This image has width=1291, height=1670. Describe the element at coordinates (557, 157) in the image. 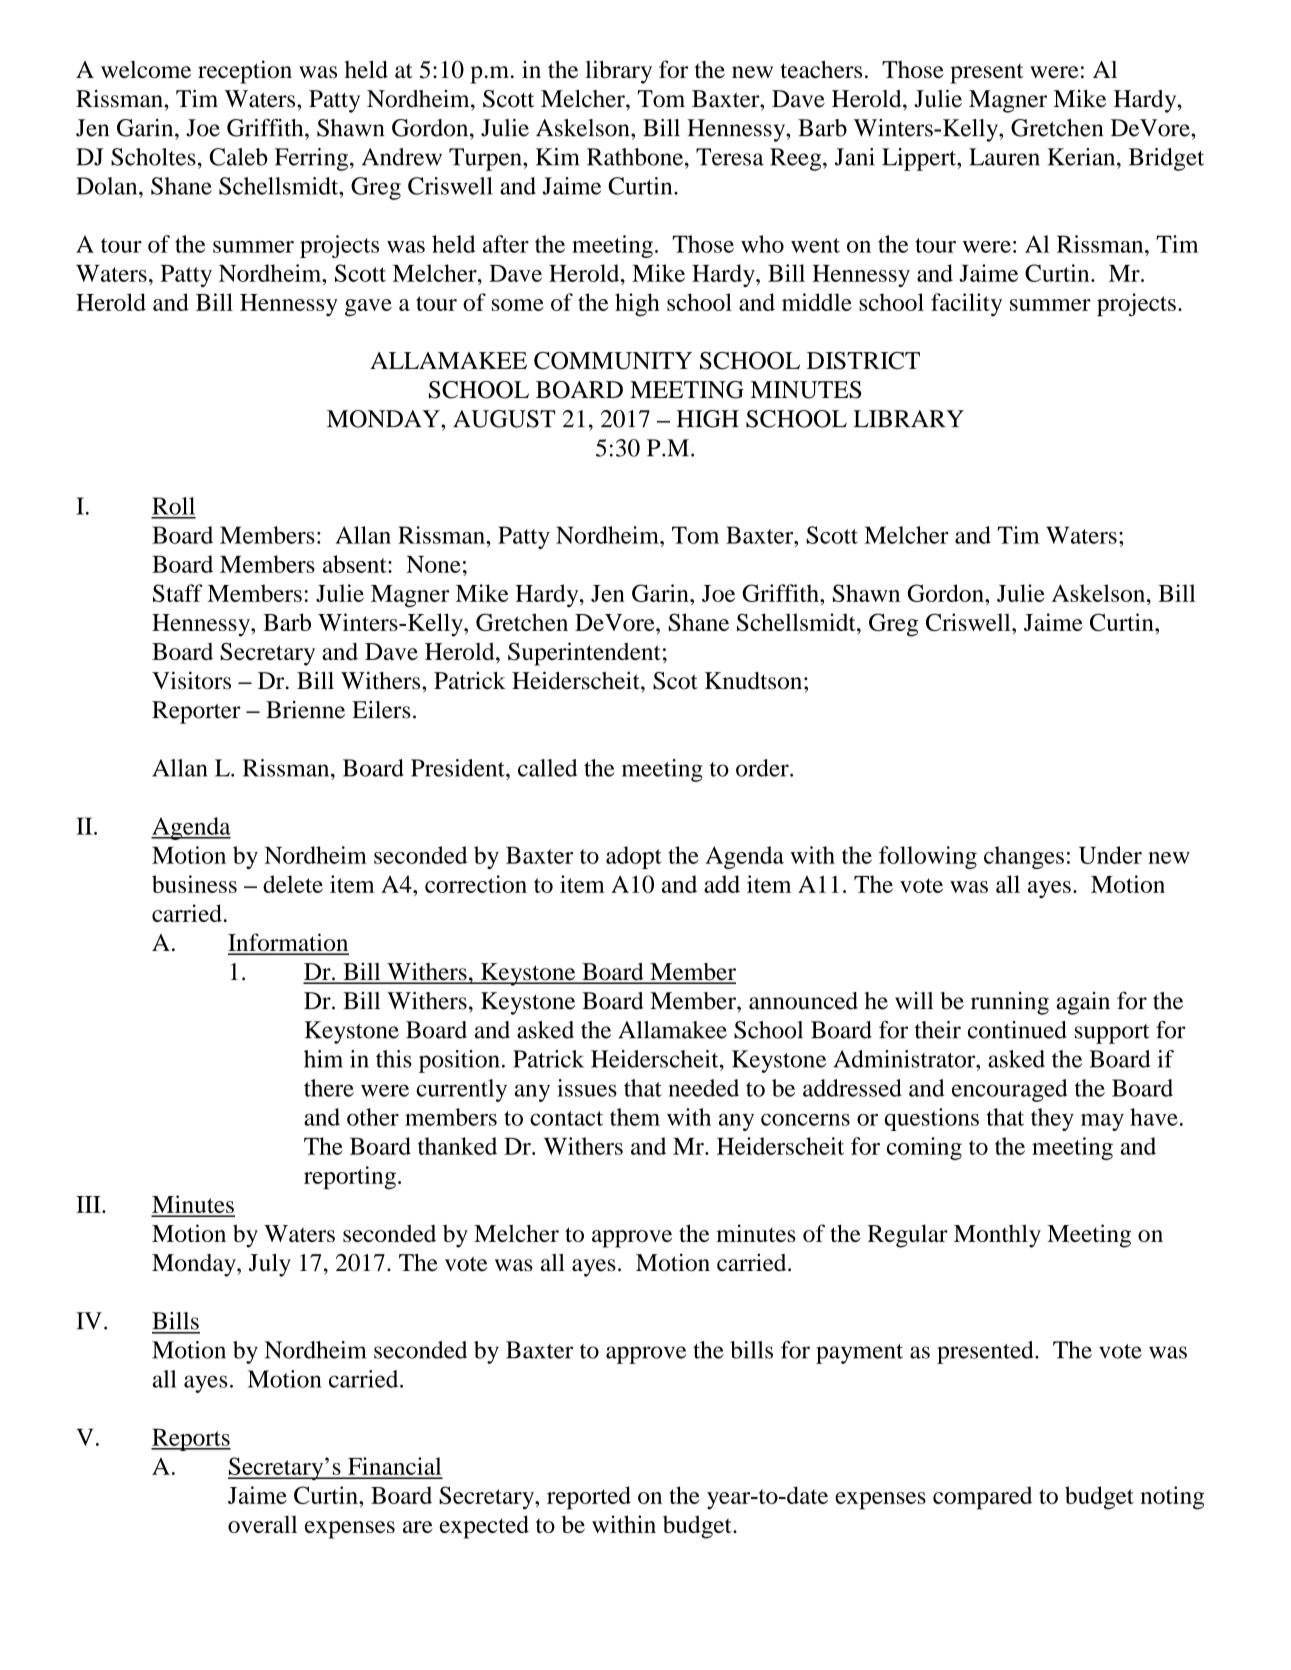

I see `Kim` at that location.
